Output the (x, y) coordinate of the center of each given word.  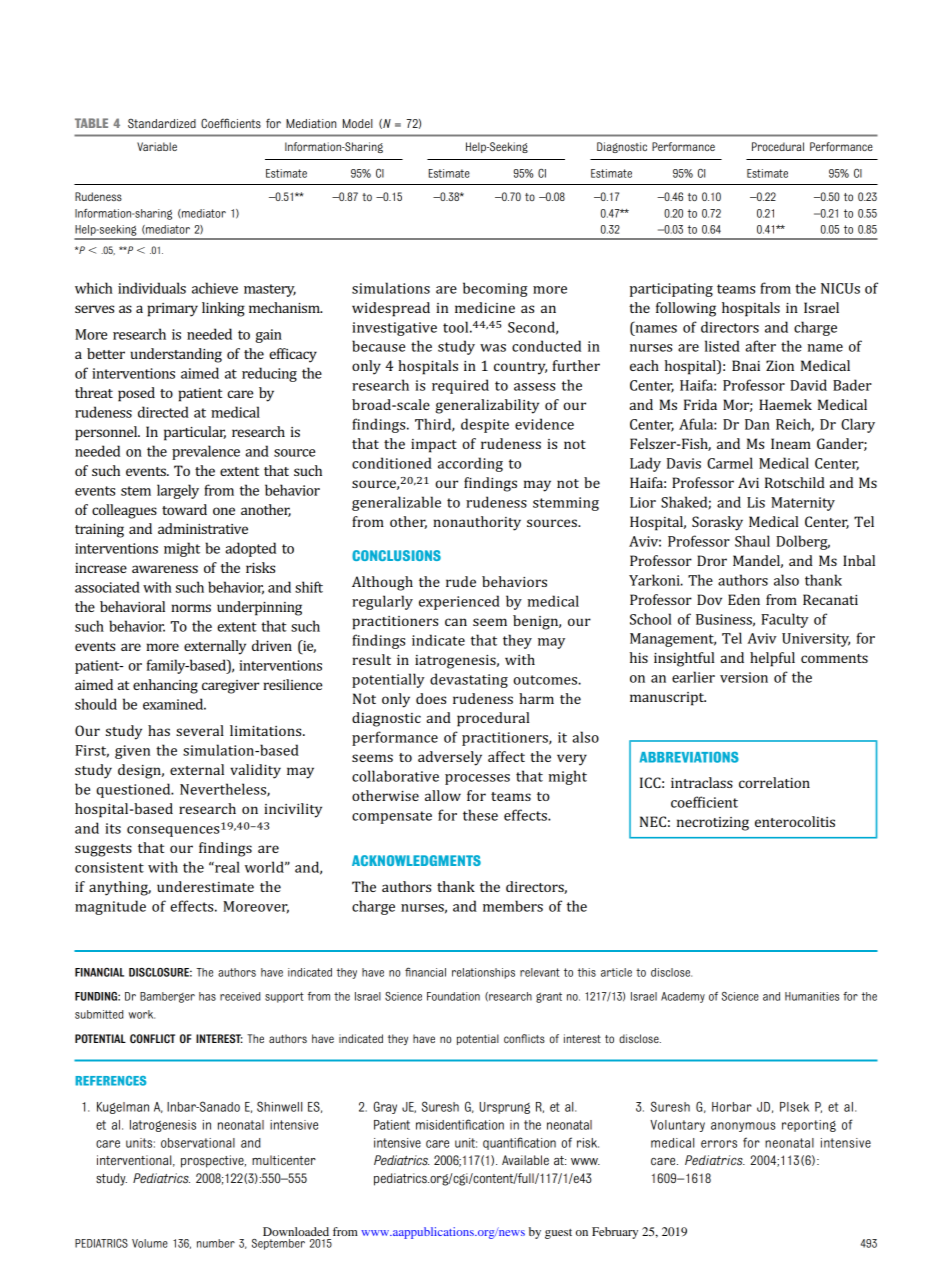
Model (358, 123)
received (240, 996)
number (216, 1243)
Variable (157, 146)
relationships (483, 973)
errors (719, 1144)
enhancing (165, 686)
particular (195, 433)
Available (525, 1160)
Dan (757, 424)
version (744, 677)
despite (485, 425)
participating (671, 290)
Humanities (812, 996)
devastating (469, 680)
